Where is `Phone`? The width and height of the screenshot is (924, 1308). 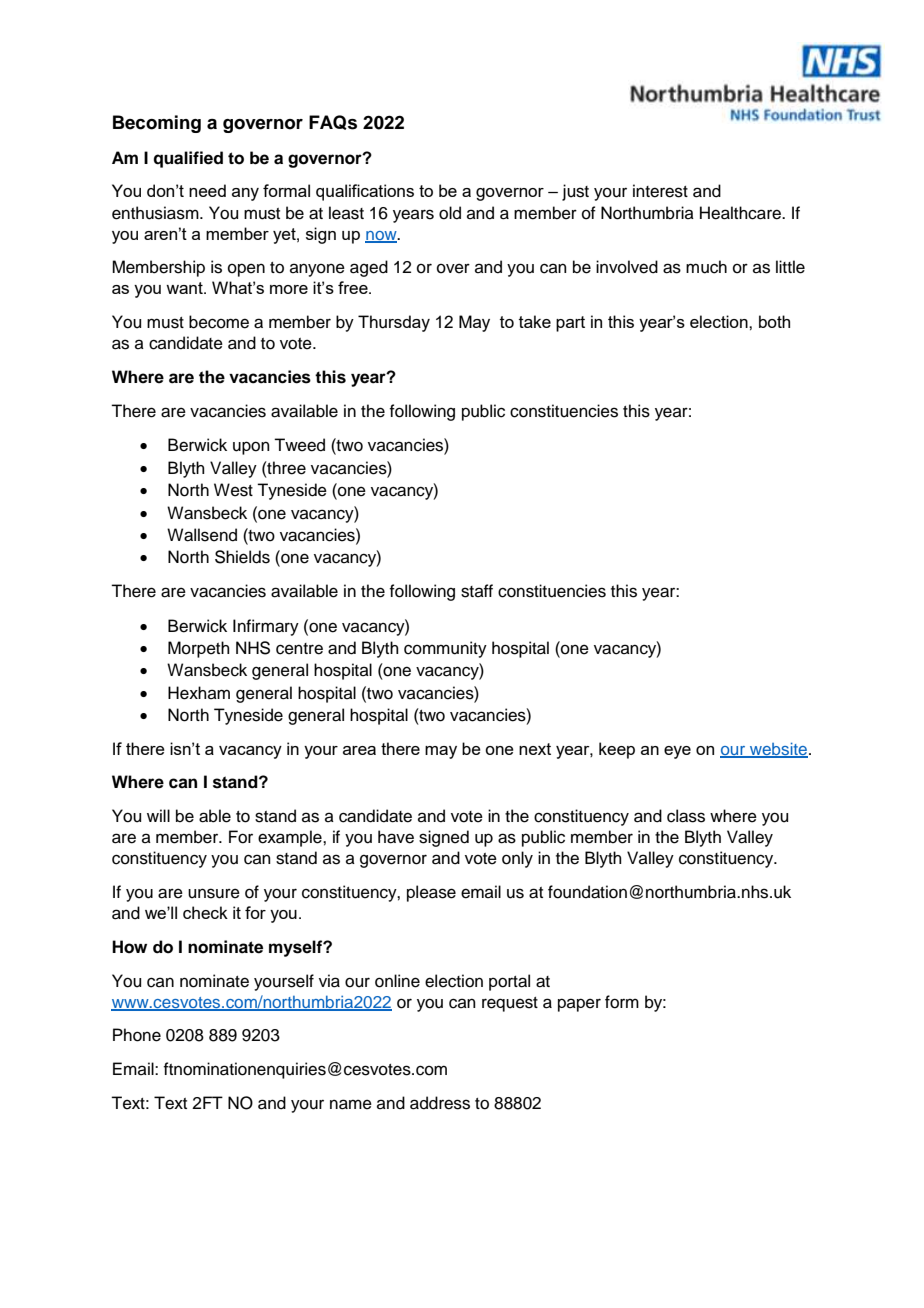 Phone is located at coordinates (137, 1035).
